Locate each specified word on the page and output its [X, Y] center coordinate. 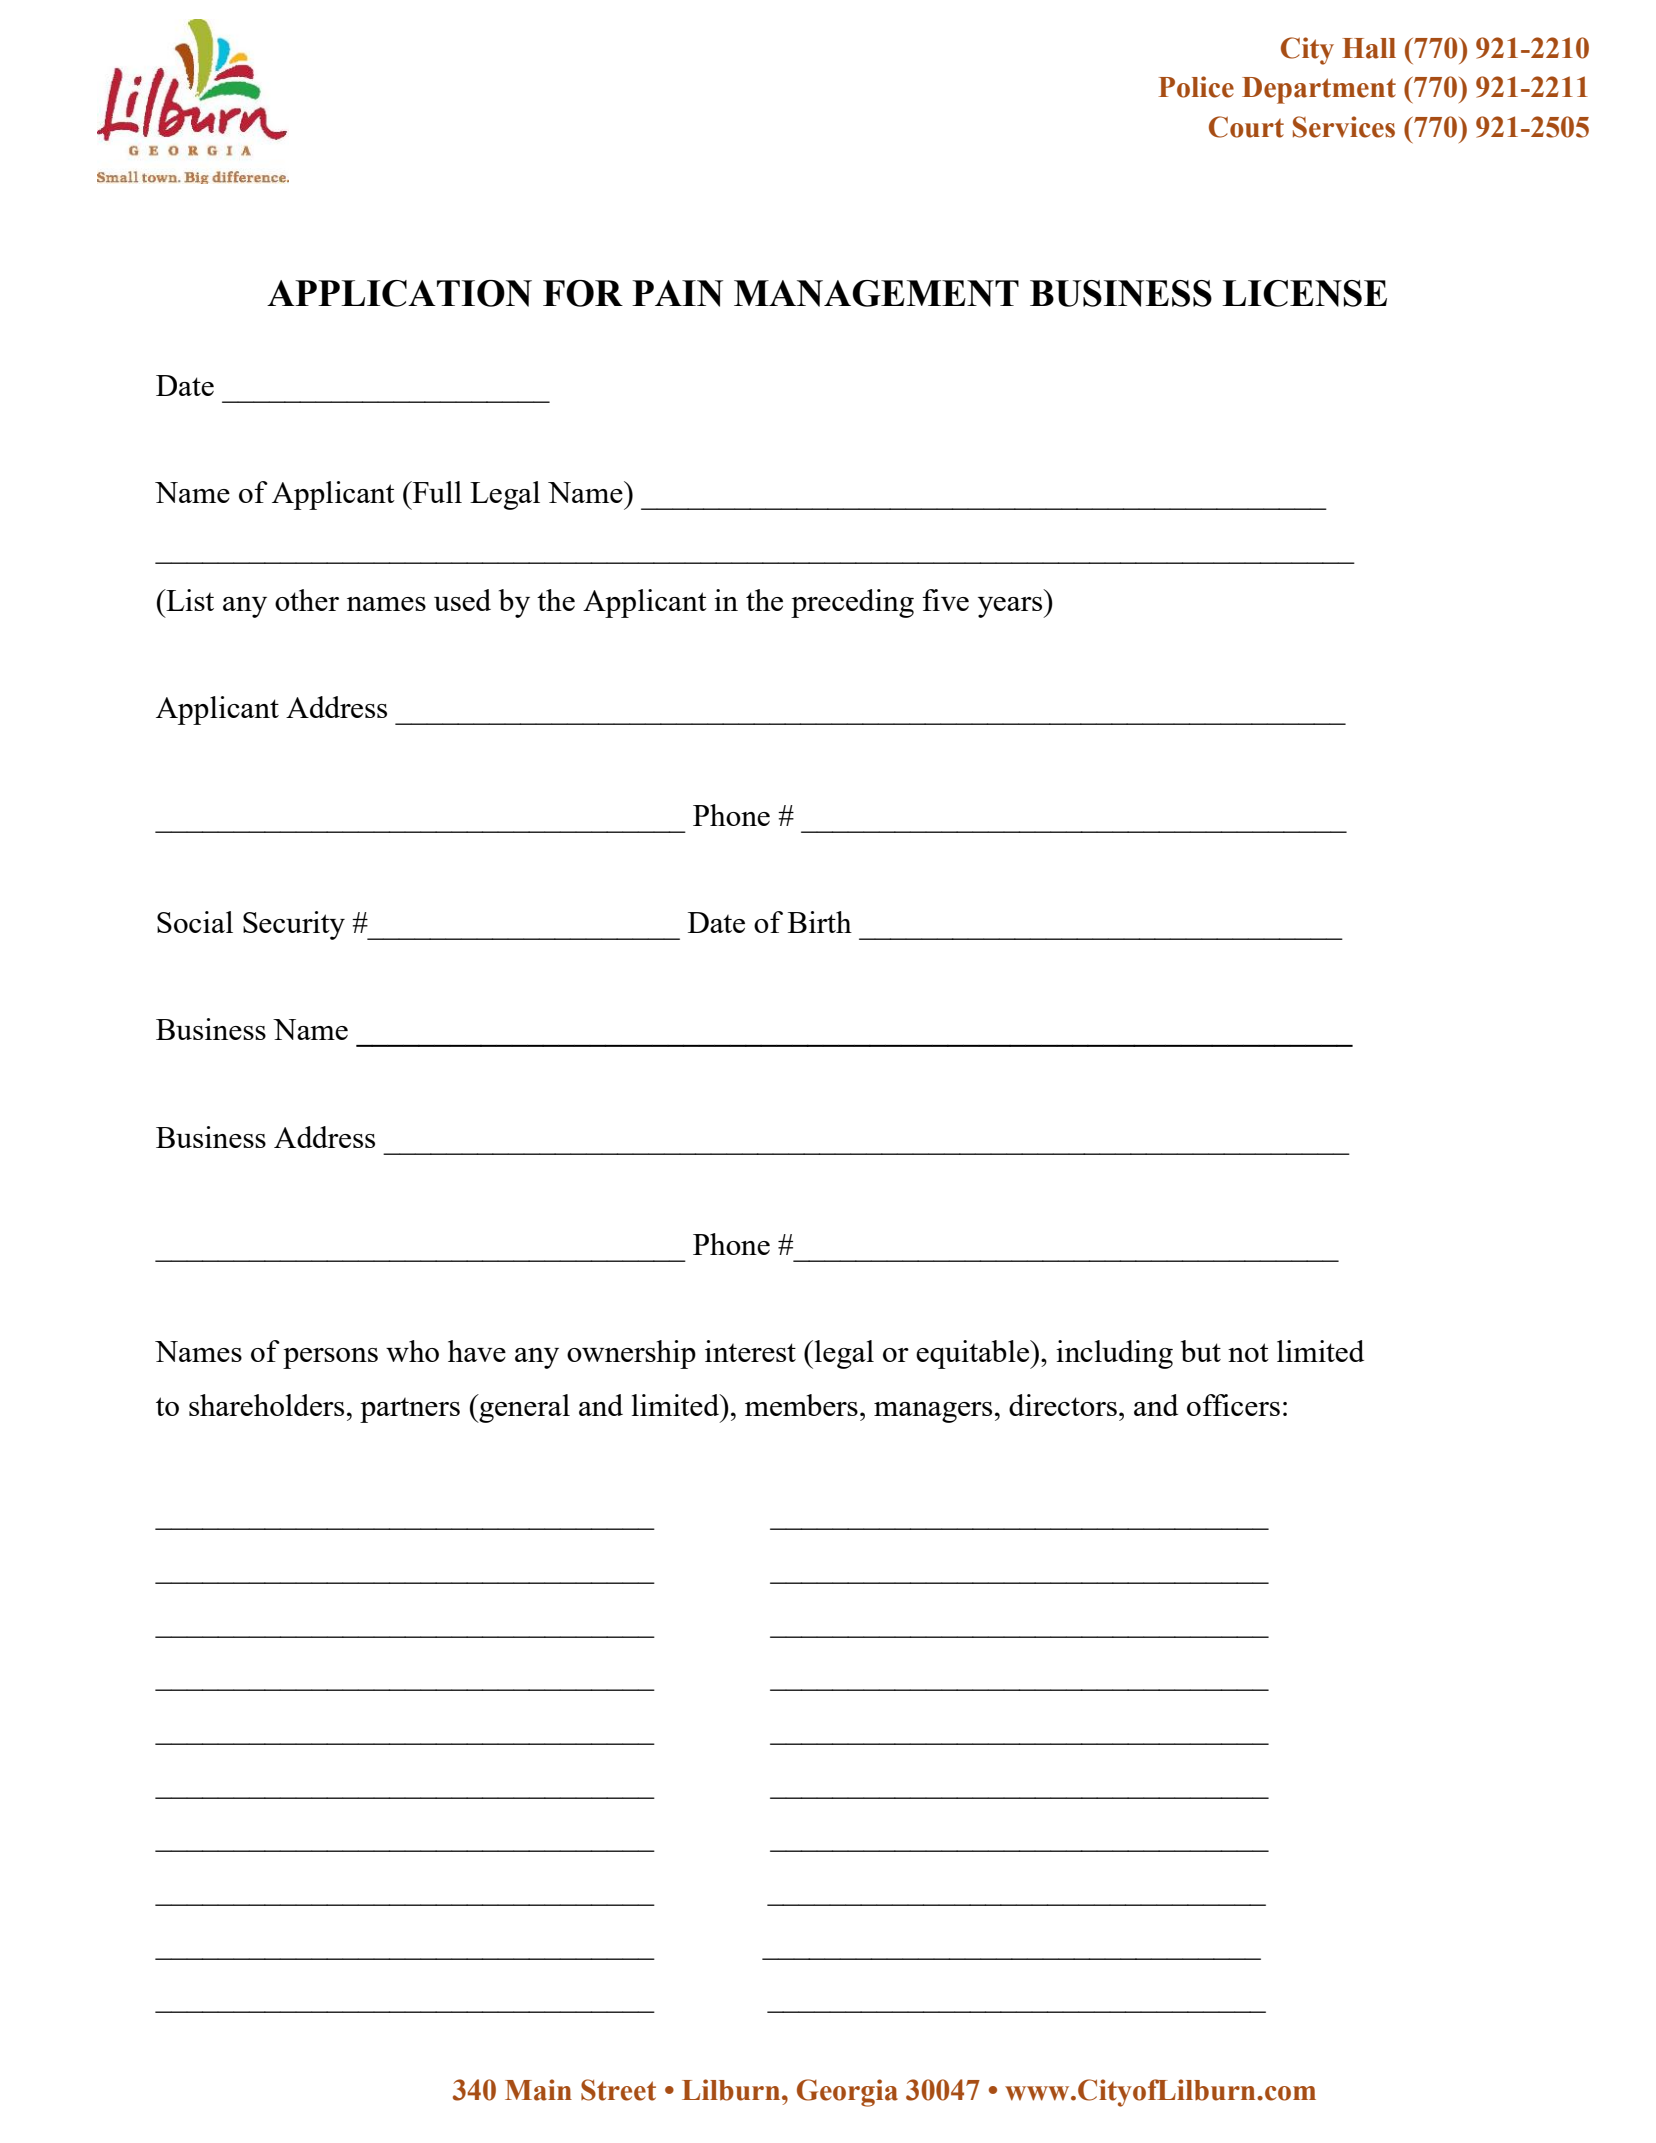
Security [294, 925]
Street [618, 2090]
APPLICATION [399, 293]
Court [1246, 127]
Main [538, 2090]
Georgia [847, 2093]
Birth [820, 922]
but [1201, 1351]
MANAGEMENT [876, 293]
